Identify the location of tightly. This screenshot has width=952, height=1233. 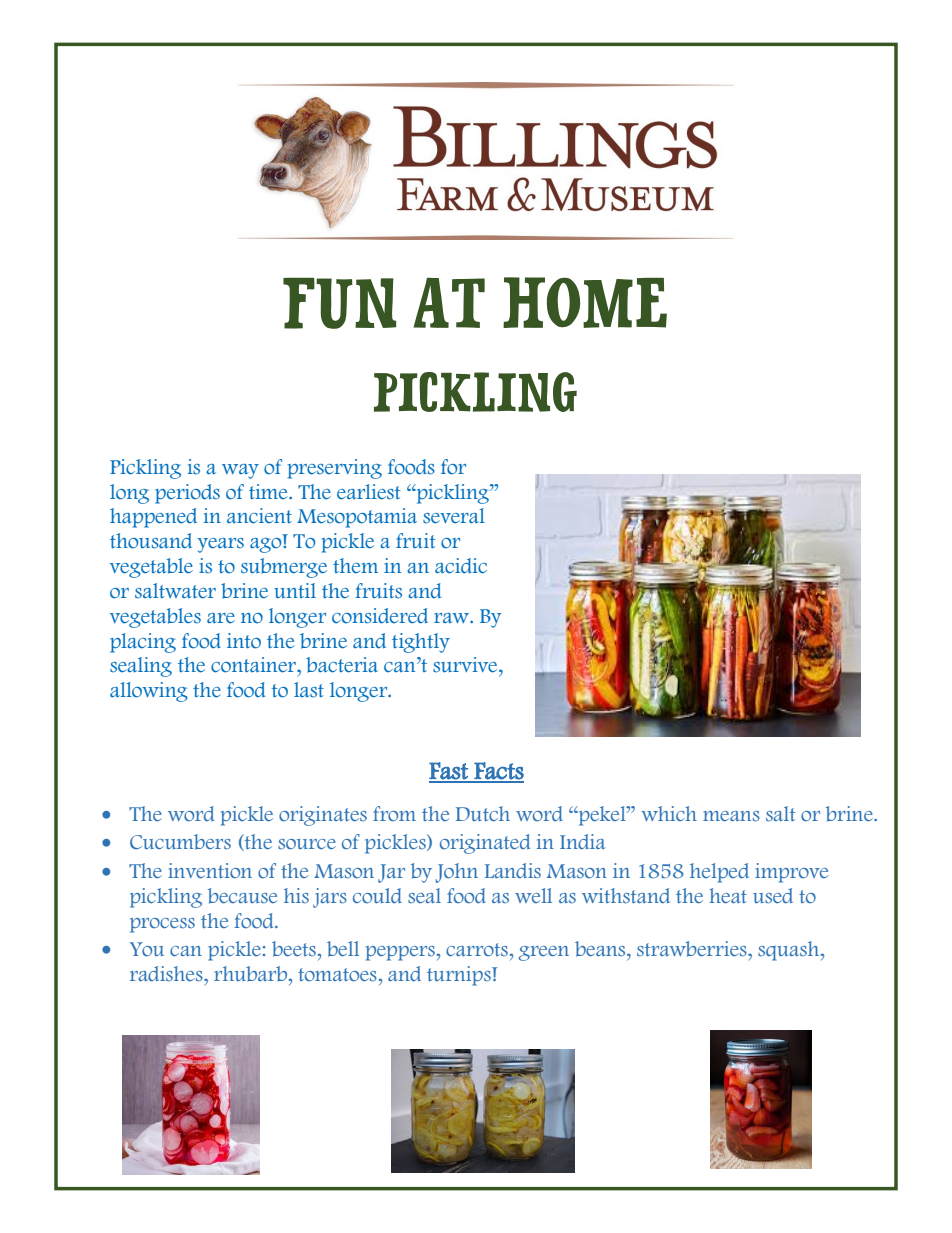
(421, 643).
